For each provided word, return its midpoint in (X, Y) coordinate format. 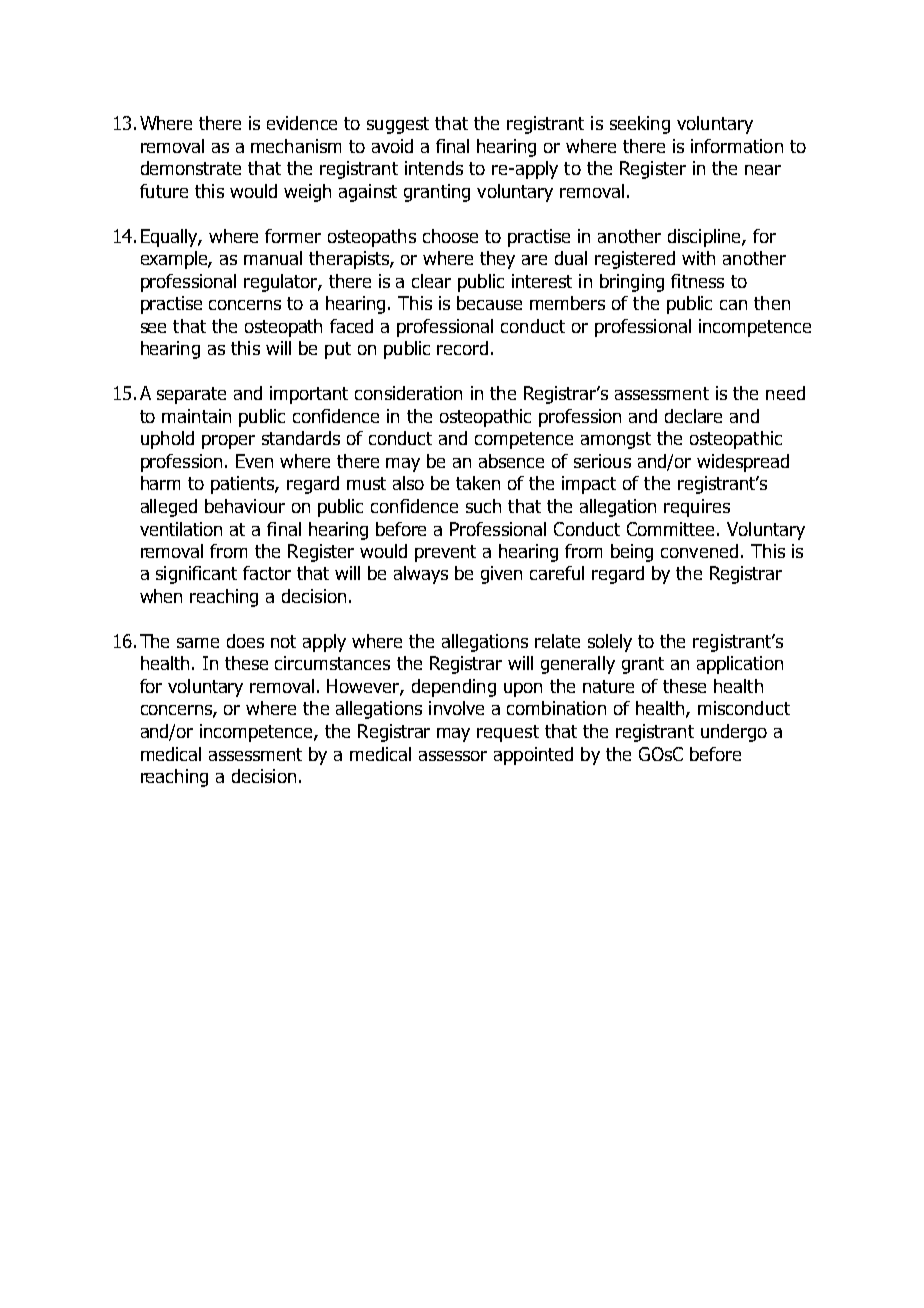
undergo (734, 733)
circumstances (332, 663)
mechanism (296, 146)
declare (693, 416)
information (737, 146)
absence (511, 461)
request (508, 733)
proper (228, 442)
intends (434, 168)
